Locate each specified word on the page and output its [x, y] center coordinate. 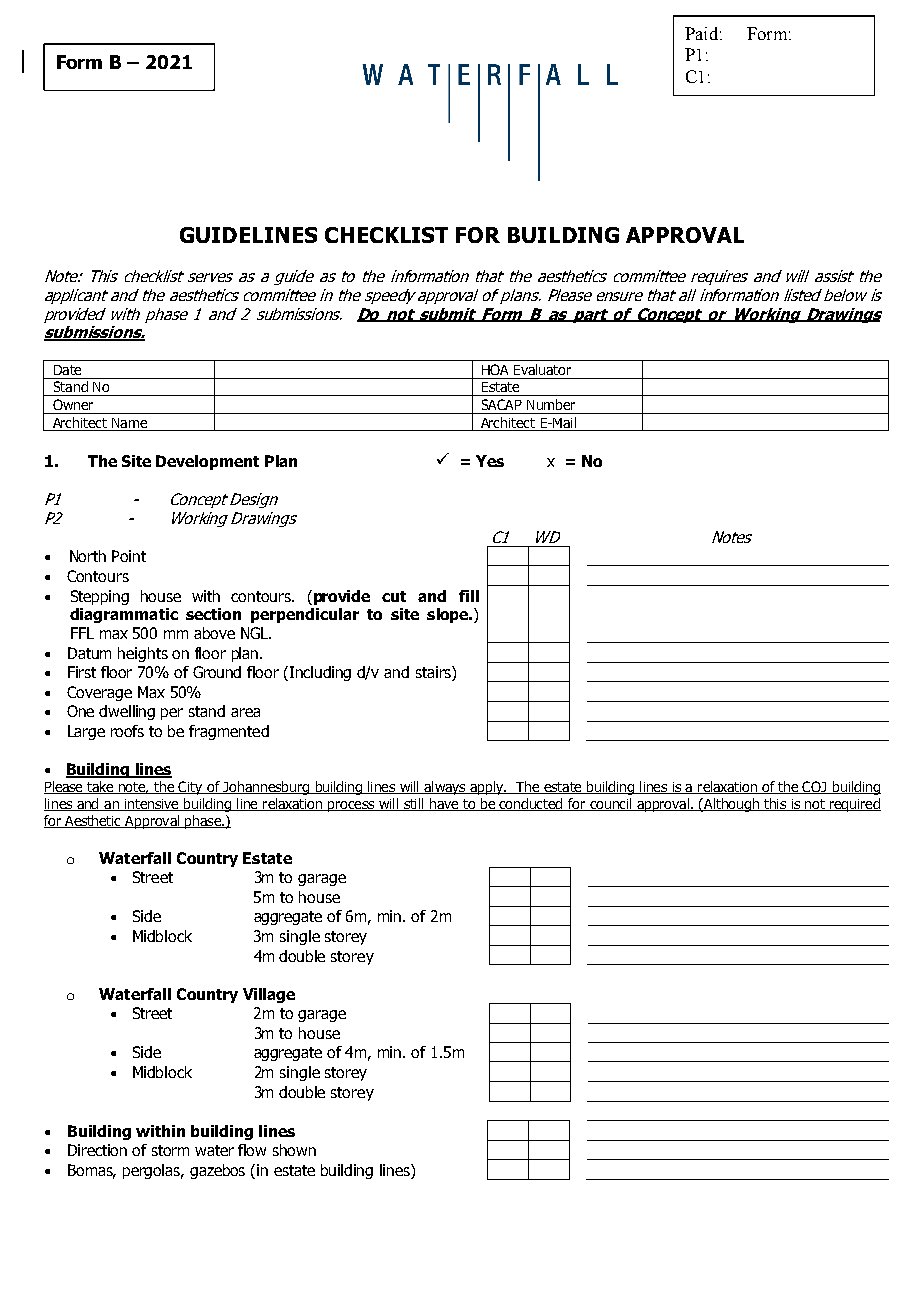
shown [294, 1150]
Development [207, 462]
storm [170, 1150]
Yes [490, 461]
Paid [701, 33]
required [854, 805]
